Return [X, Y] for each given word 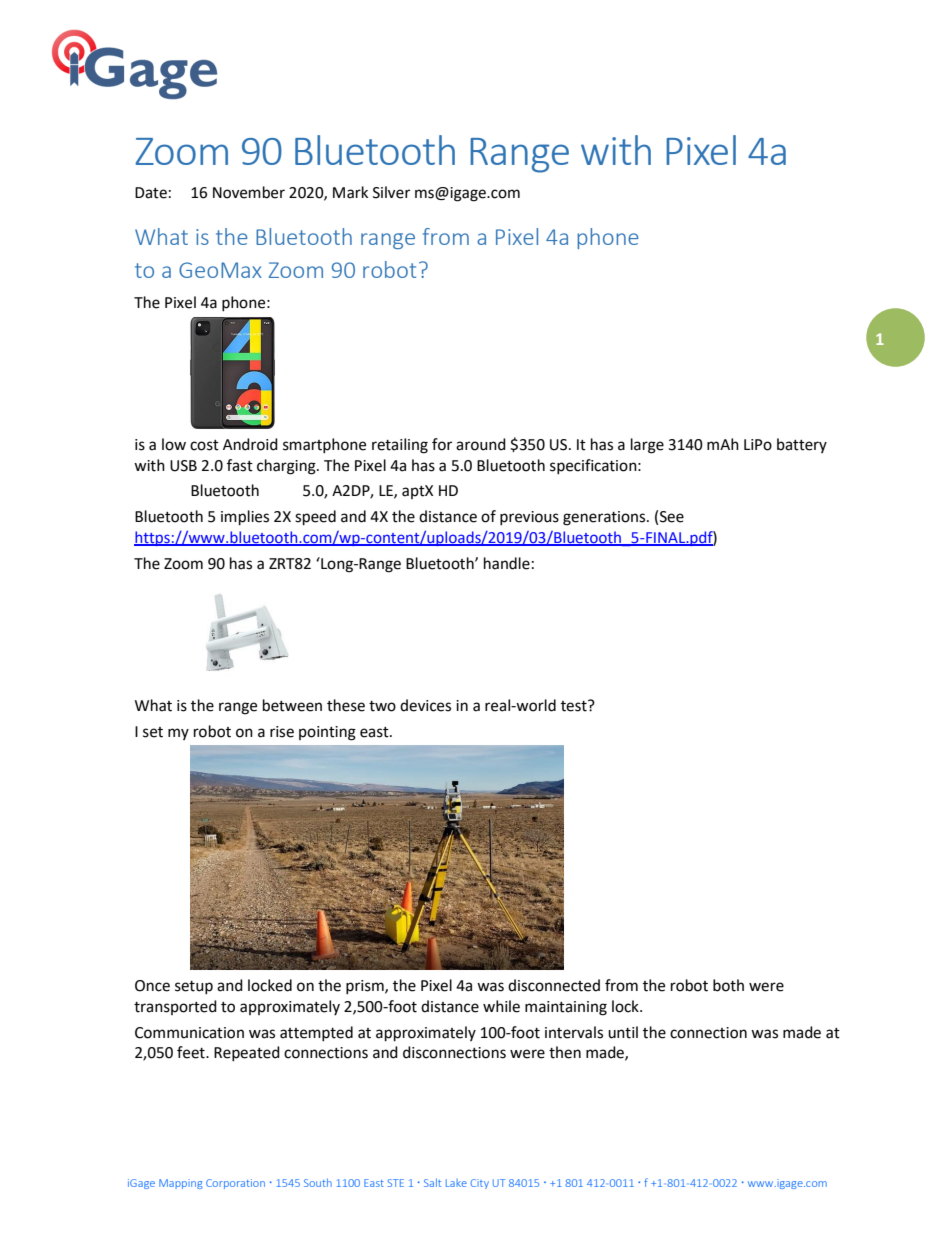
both [728, 985]
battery [802, 445]
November [249, 192]
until [623, 1032]
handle [507, 563]
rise [282, 732]
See [672, 517]
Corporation [235, 1184]
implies [245, 518]
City [479, 1184]
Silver [391, 192]
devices [425, 705]
